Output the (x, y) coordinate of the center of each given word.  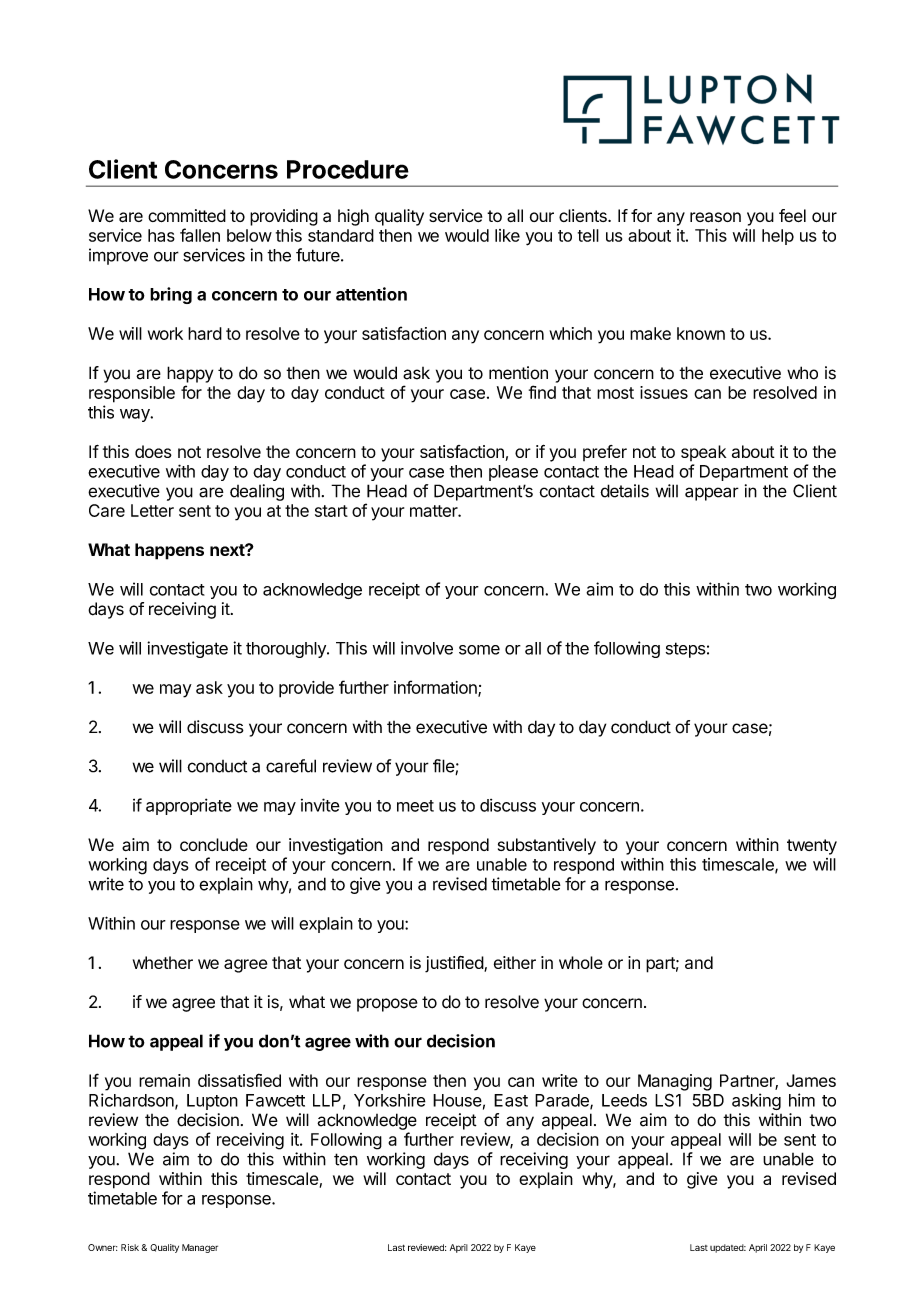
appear (712, 494)
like (507, 235)
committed (187, 215)
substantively (547, 846)
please (513, 473)
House (457, 1100)
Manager (200, 1248)
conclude (214, 844)
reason (715, 217)
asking (756, 1101)
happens (169, 551)
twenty (812, 847)
